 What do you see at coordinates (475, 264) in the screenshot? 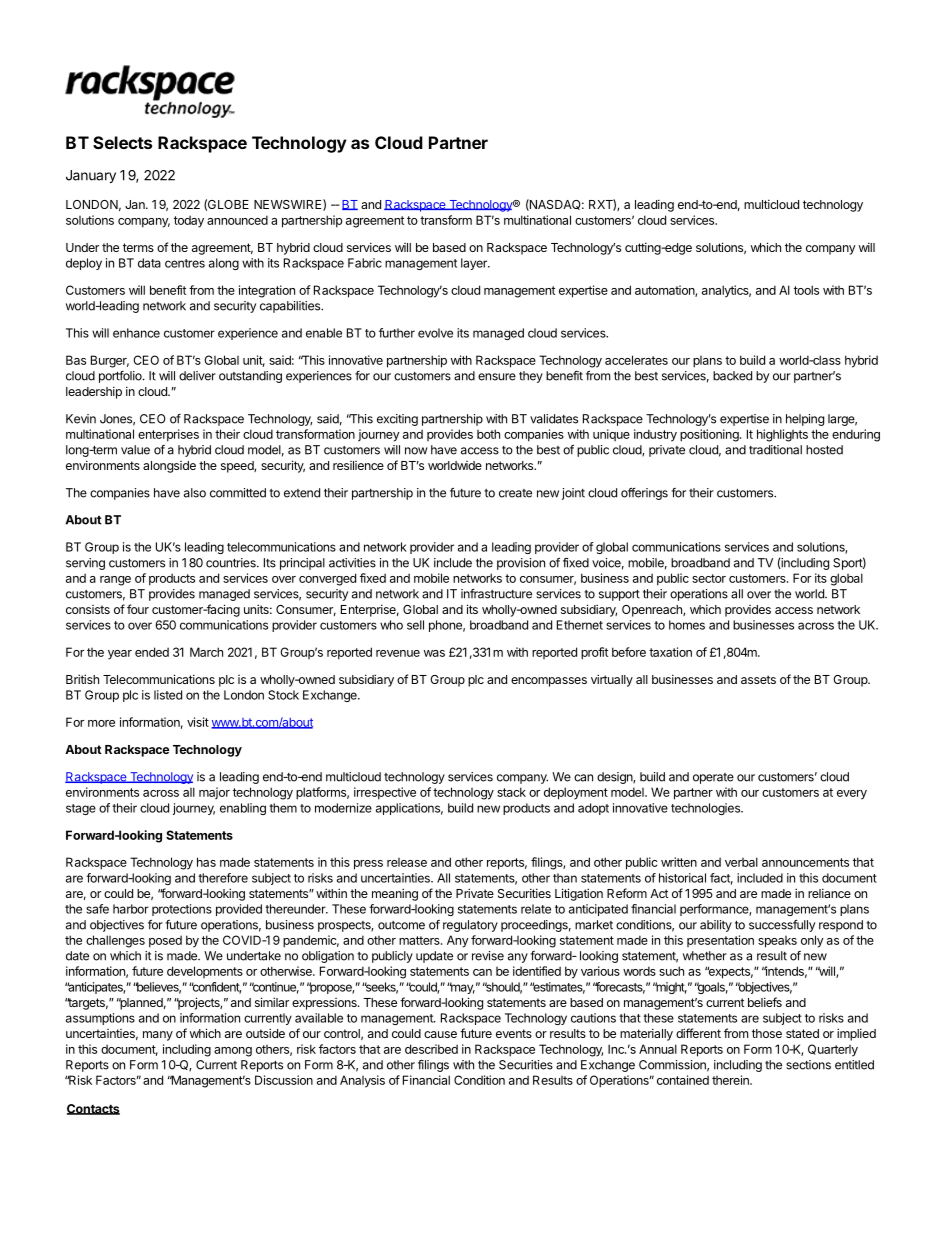
I see `layer` at bounding box center [475, 264].
